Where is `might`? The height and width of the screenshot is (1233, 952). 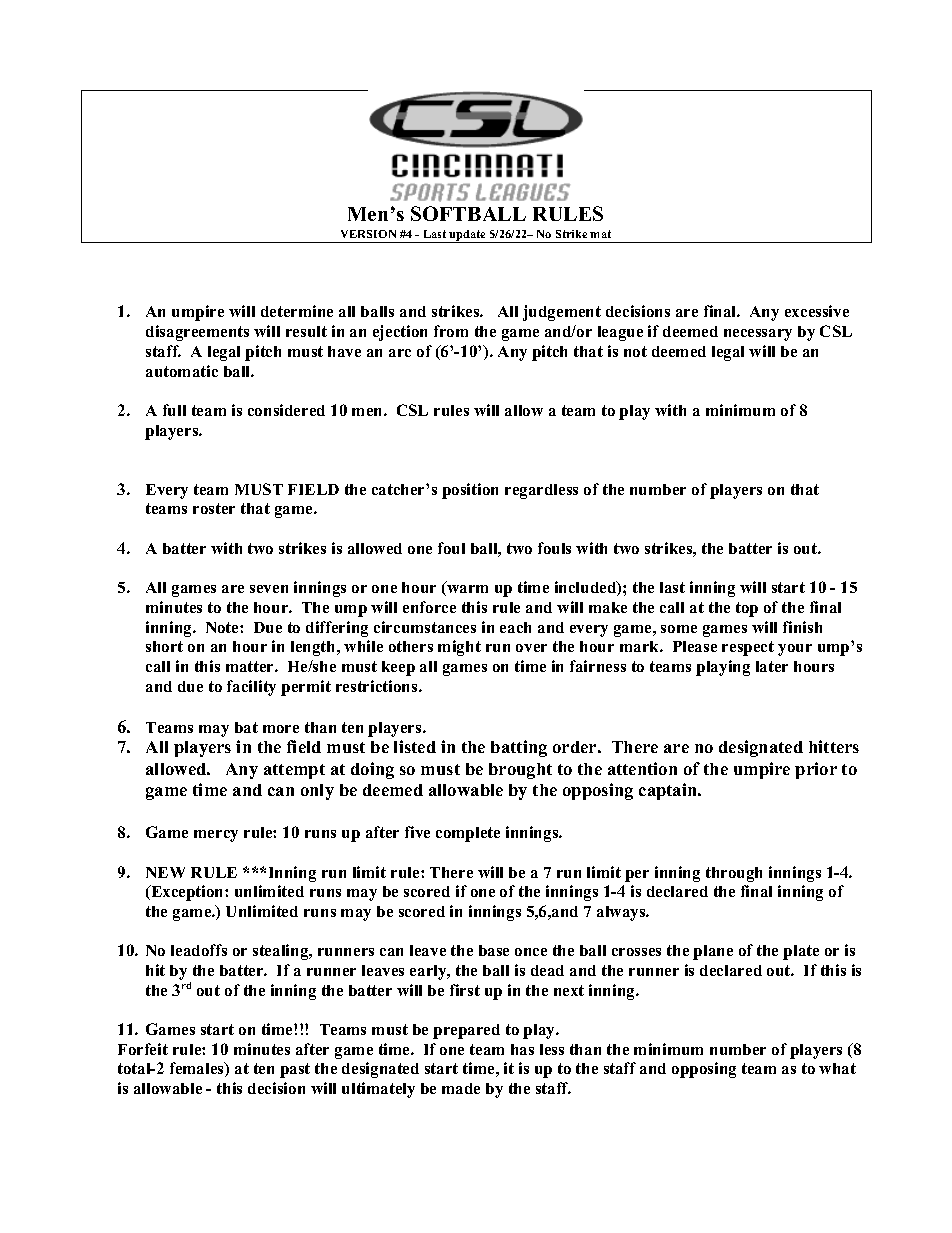
might is located at coordinates (459, 648).
